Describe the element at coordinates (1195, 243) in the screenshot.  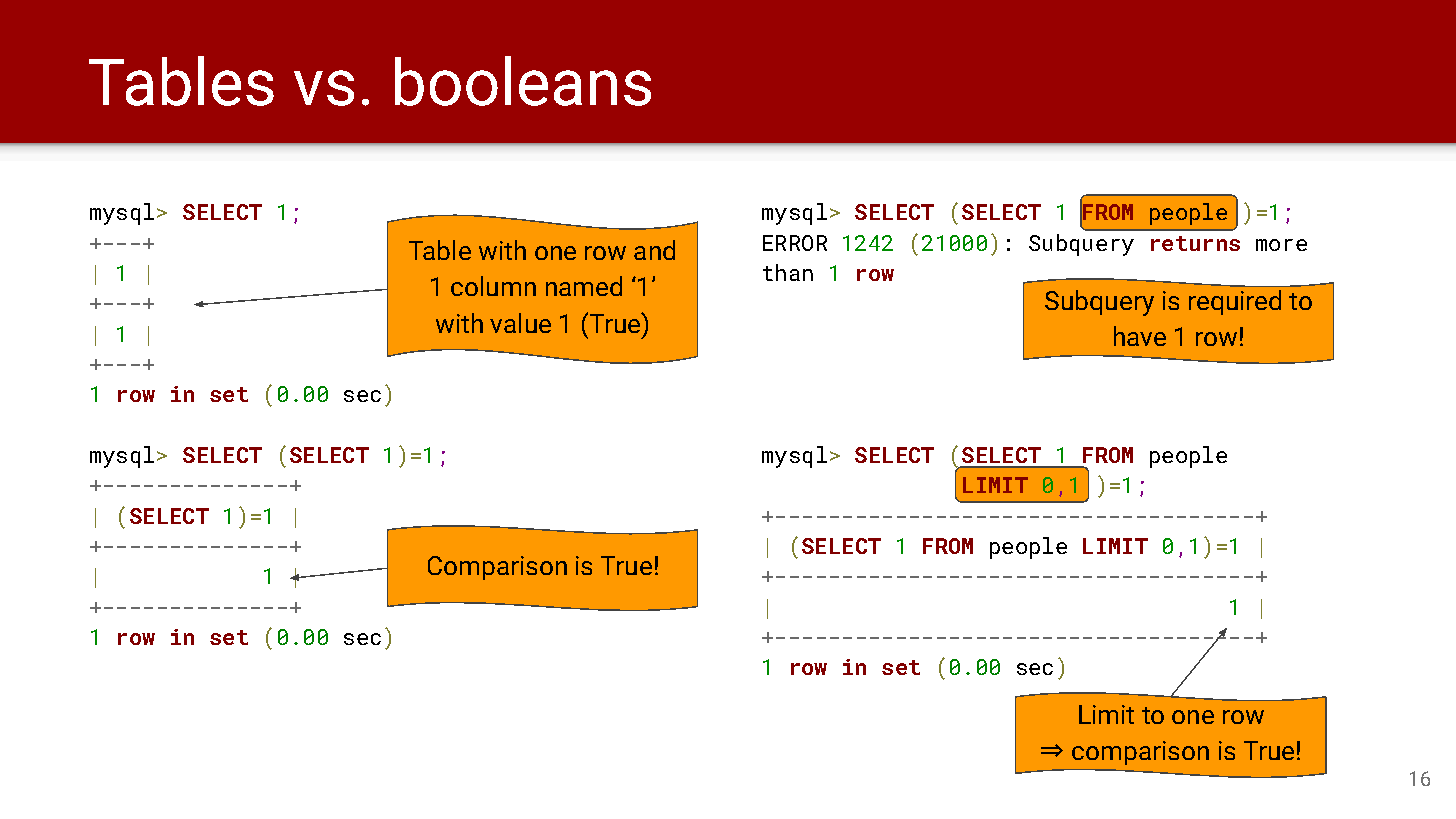
I see `returns` at that location.
